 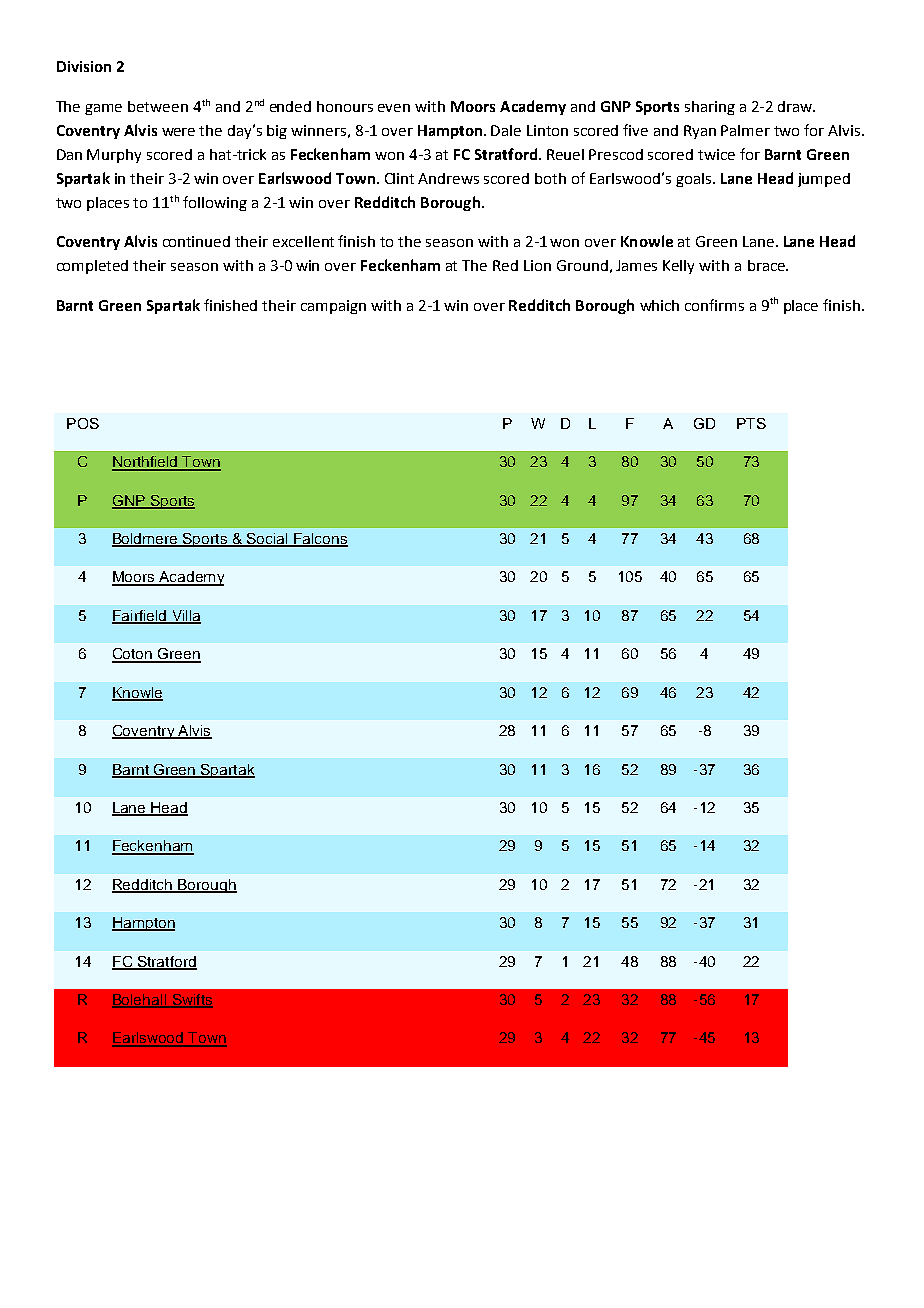 What do you see at coordinates (710, 108) in the screenshot?
I see `sharing` at bounding box center [710, 108].
